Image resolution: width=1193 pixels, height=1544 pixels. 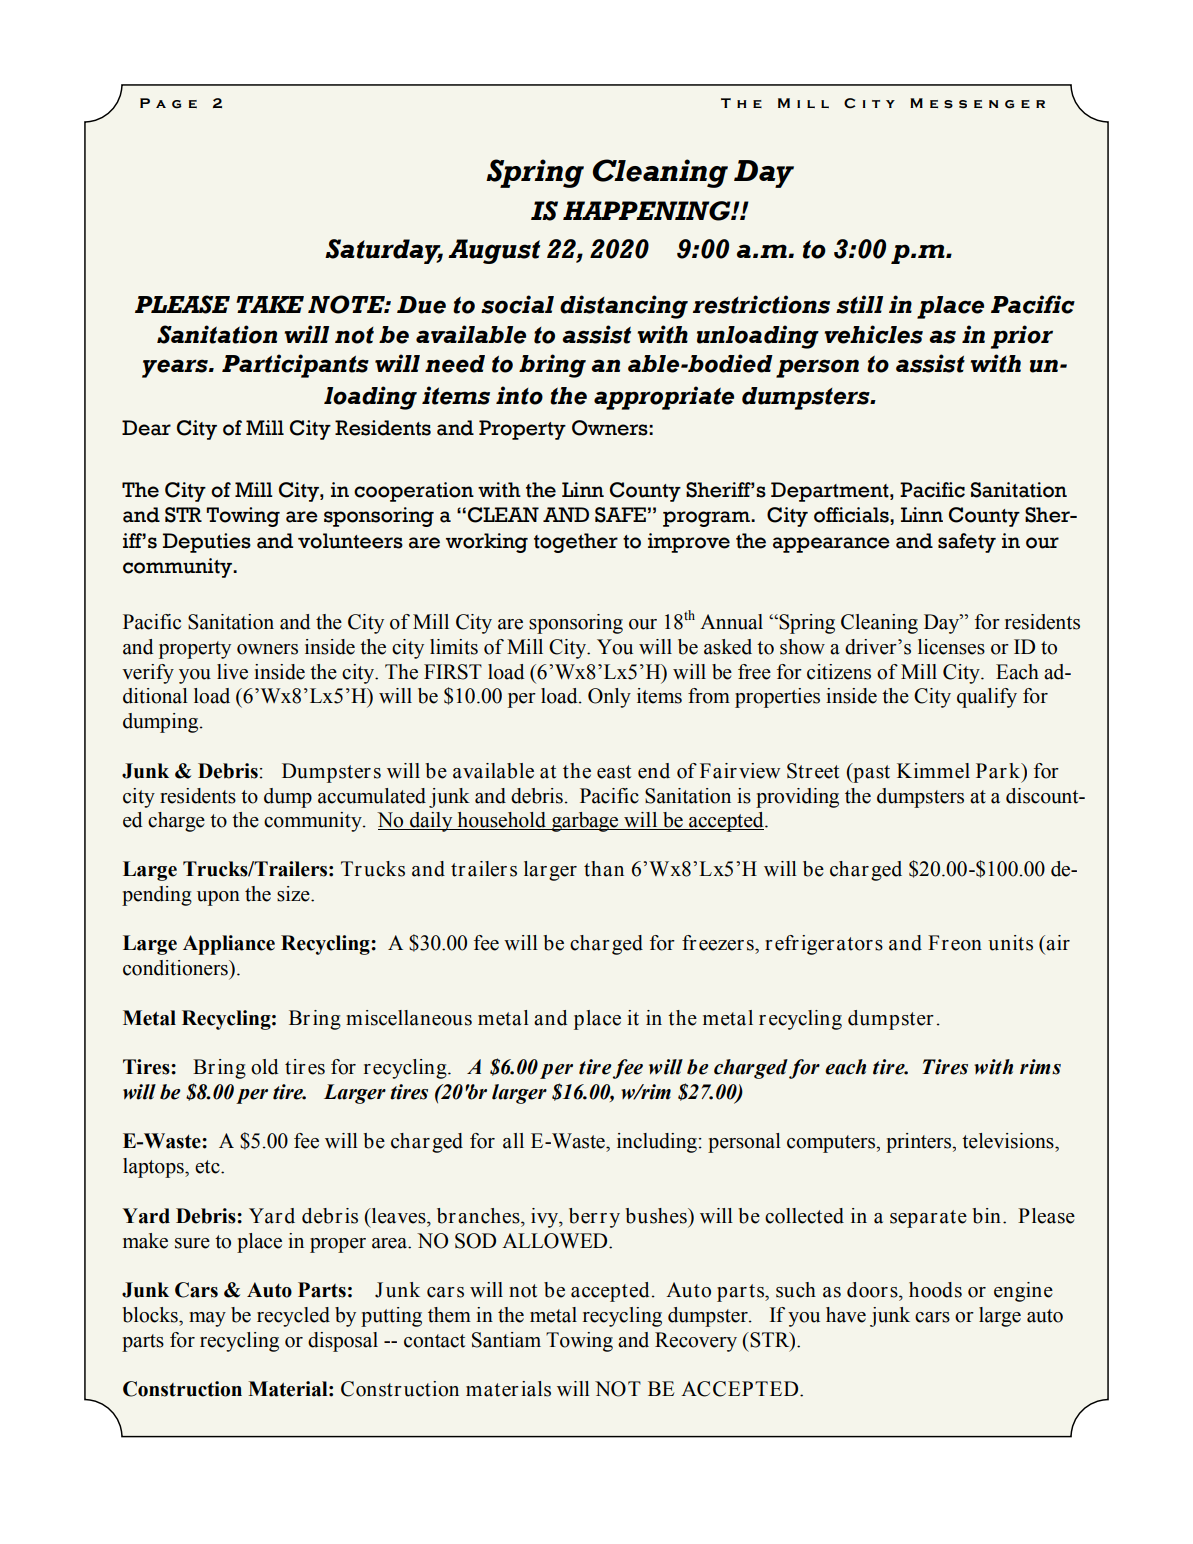 I want to click on than, so click(x=604, y=869).
